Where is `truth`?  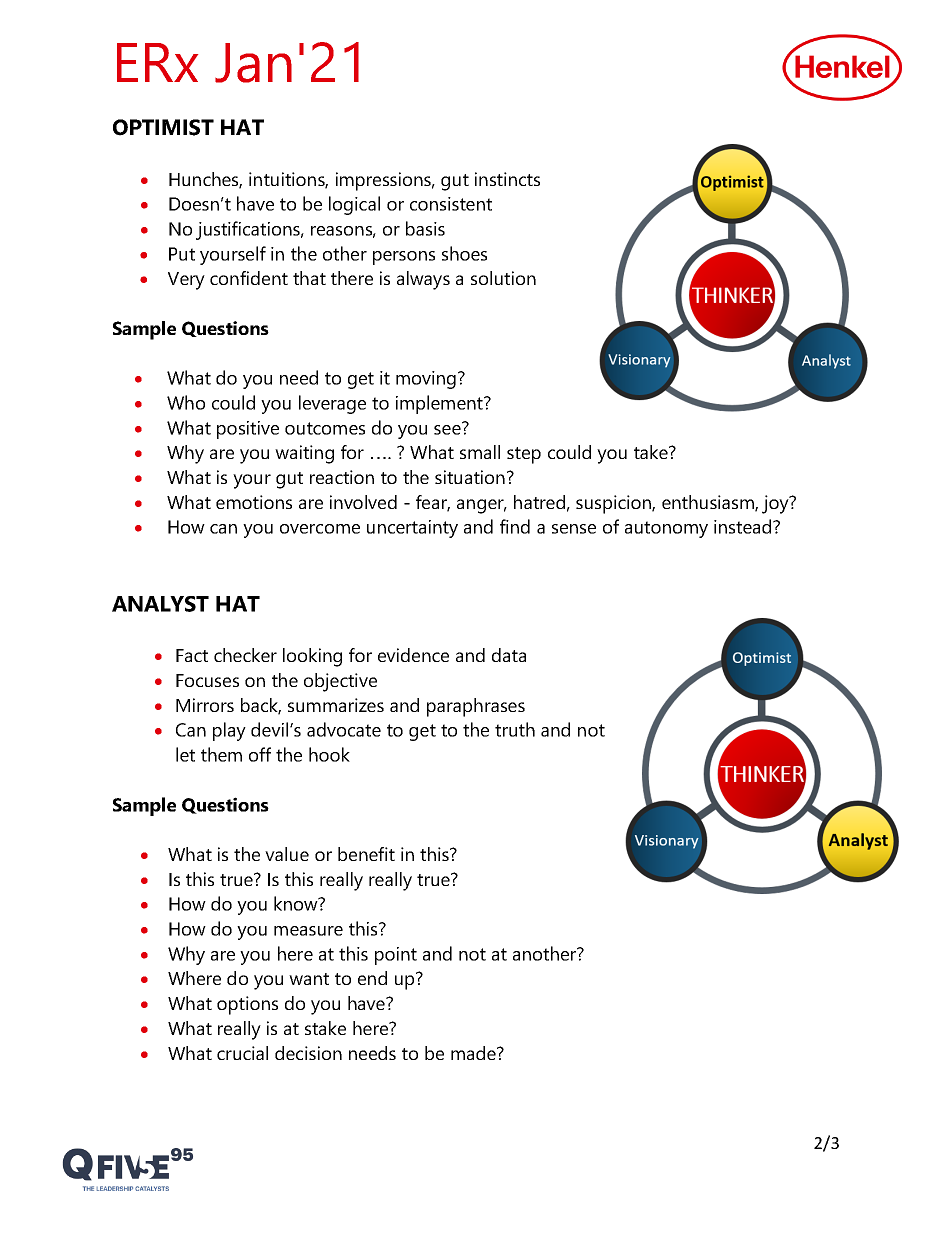 truth is located at coordinates (515, 729).
